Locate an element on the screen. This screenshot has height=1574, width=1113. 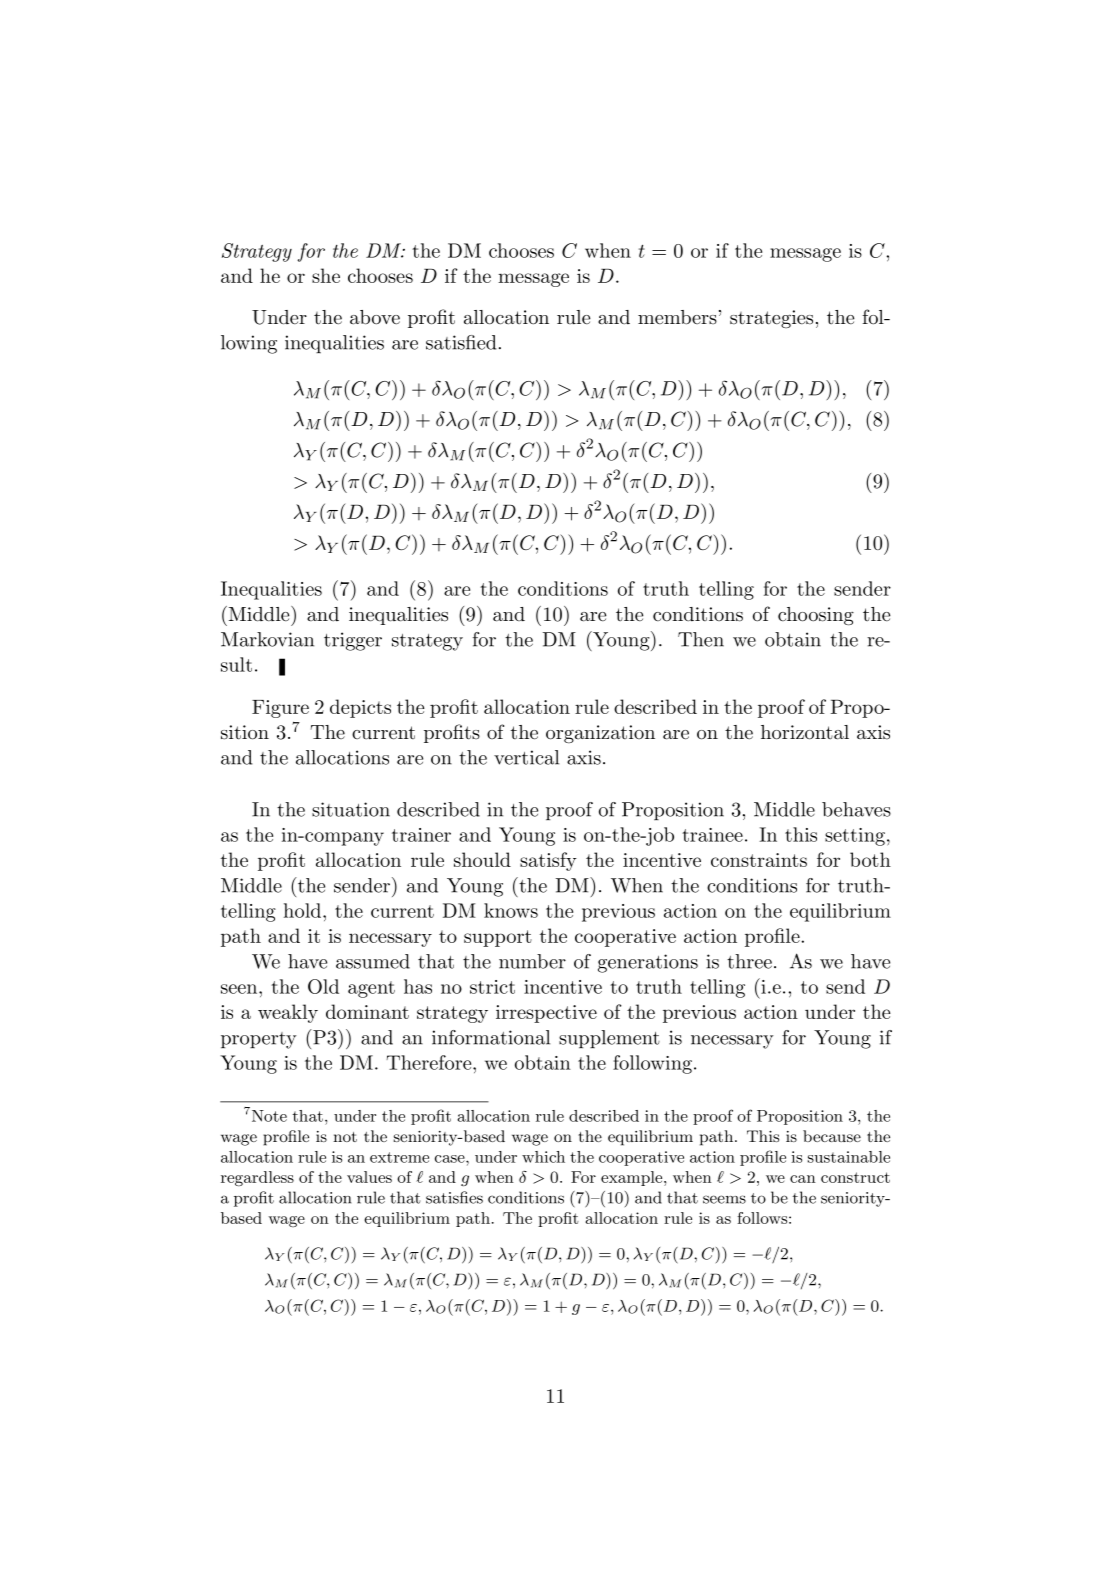
situation is located at coordinates (351, 809).
